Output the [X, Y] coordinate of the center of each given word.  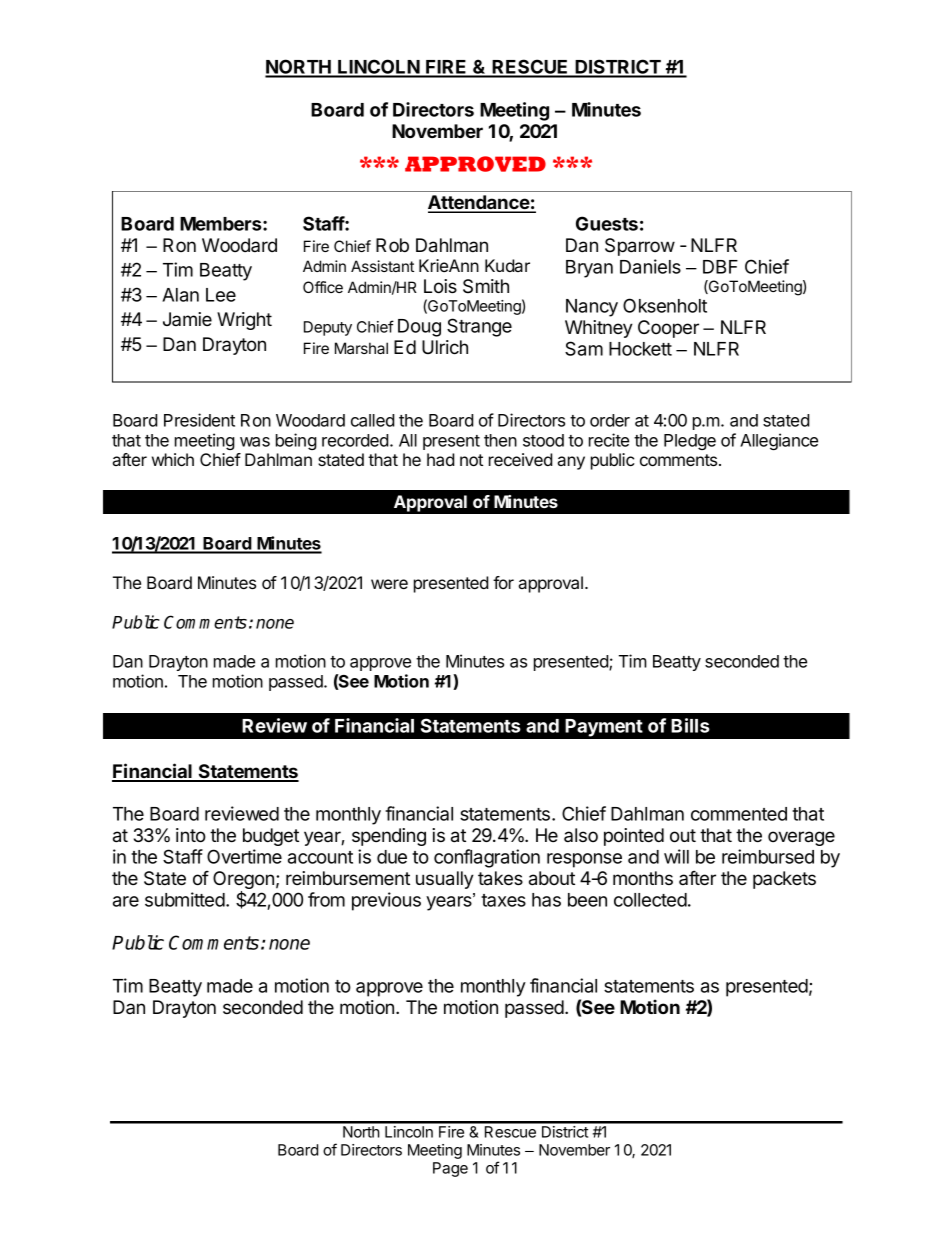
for [503, 582]
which [173, 459]
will [676, 856]
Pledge [690, 442]
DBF [720, 267]
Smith [486, 286]
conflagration [487, 858]
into [191, 835]
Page [450, 1169]
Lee [221, 295]
